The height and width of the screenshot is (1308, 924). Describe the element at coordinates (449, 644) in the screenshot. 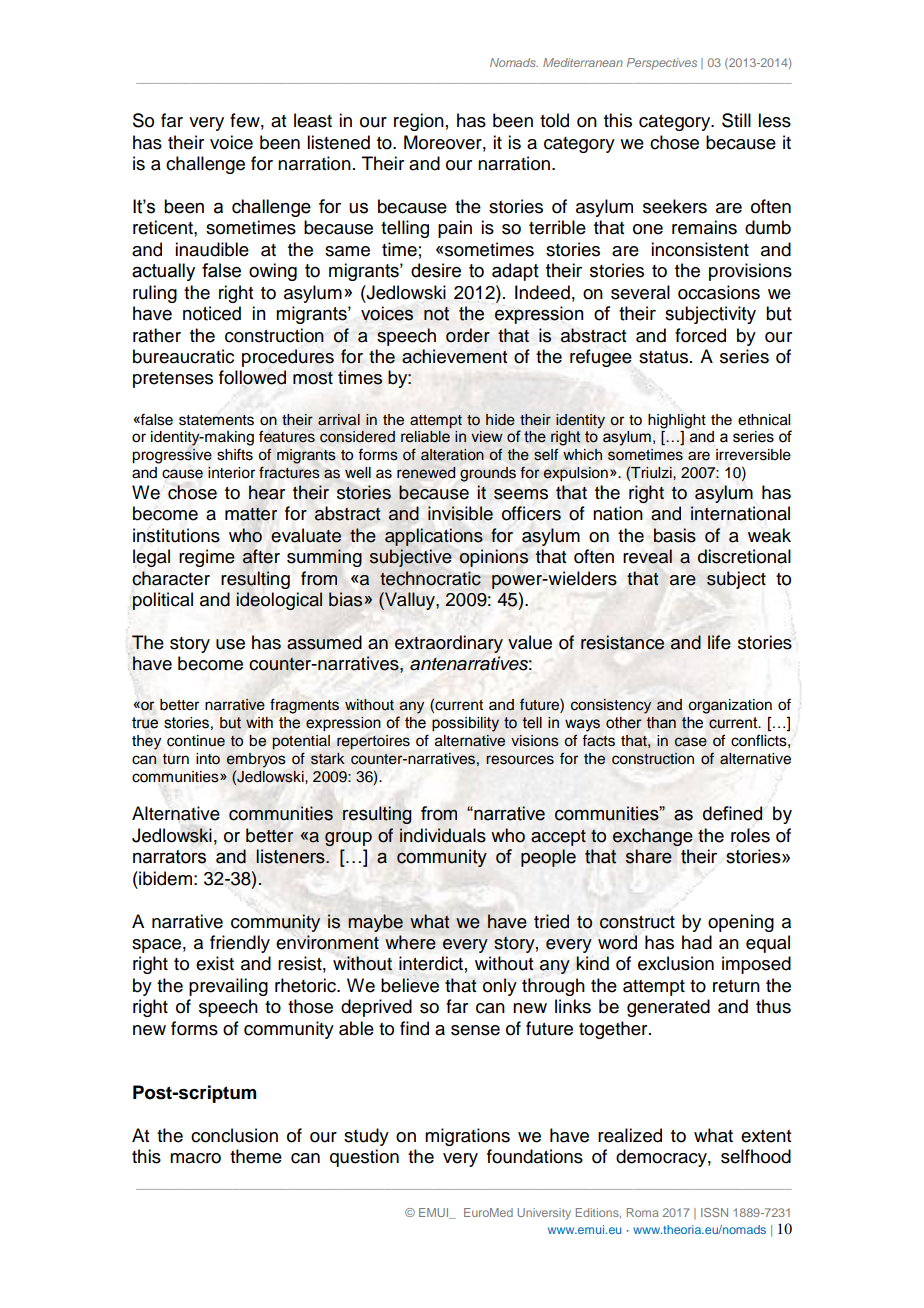

I see `extraordinary` at that location.
